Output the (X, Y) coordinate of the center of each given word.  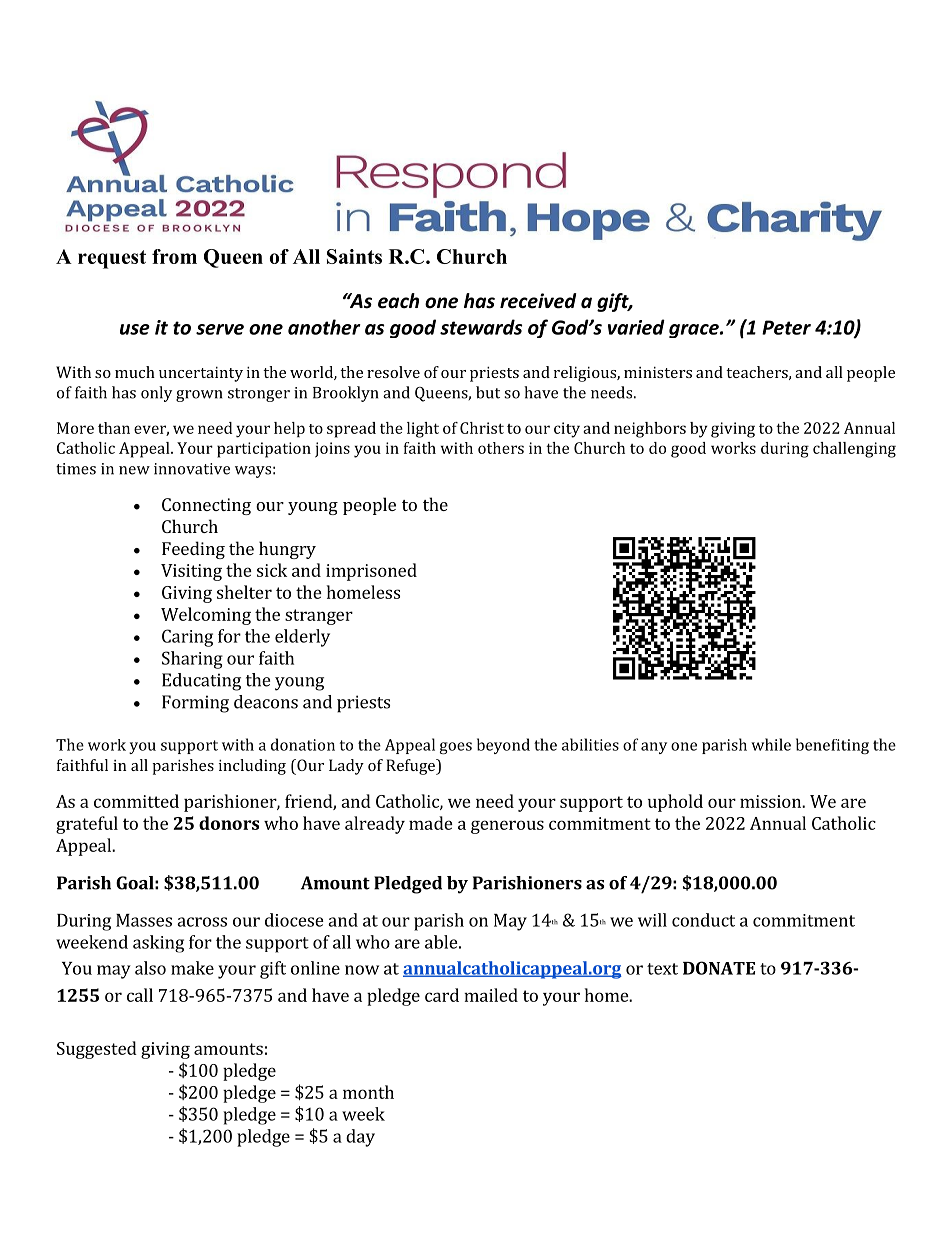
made (431, 823)
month (368, 1092)
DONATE (719, 968)
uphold (675, 803)
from (174, 256)
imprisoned (371, 572)
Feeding (193, 550)
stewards (481, 327)
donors (229, 823)
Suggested (97, 1050)
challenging (854, 450)
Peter (786, 327)
